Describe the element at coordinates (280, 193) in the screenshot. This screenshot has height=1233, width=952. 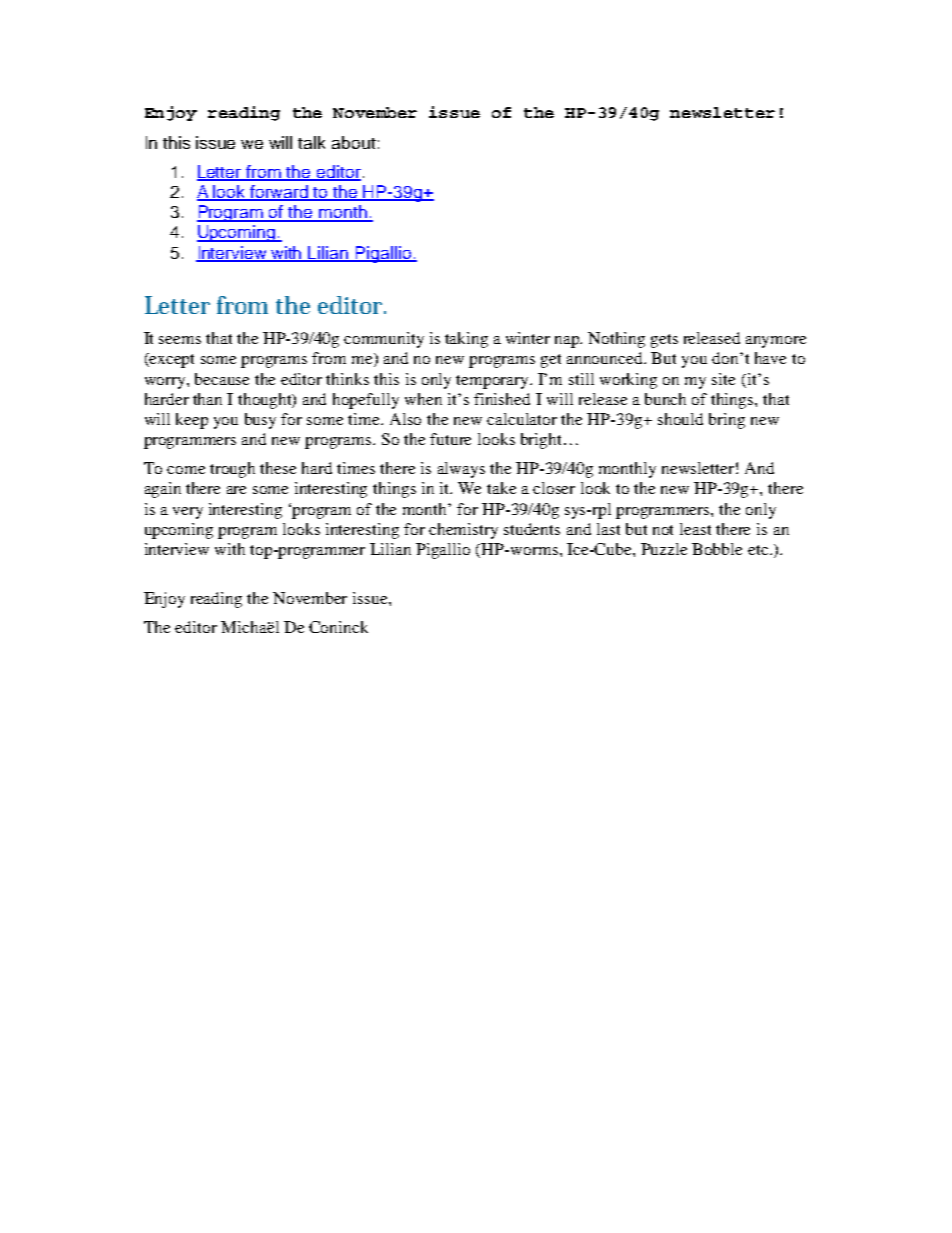
I see `forward` at that location.
